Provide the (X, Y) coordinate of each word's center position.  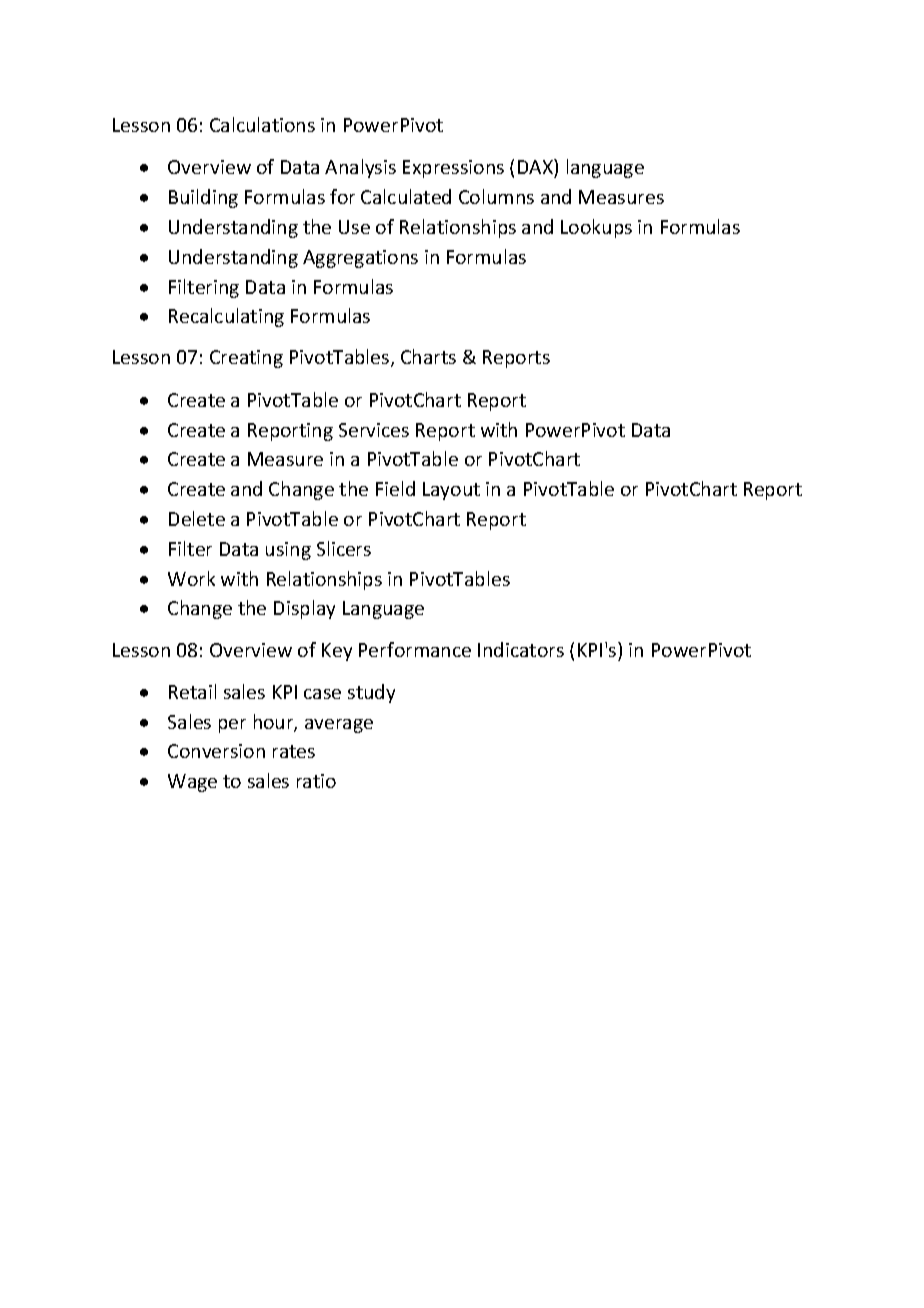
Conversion (216, 751)
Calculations (262, 124)
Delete (197, 518)
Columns (496, 196)
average (339, 726)
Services (374, 430)
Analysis (360, 168)
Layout (451, 491)
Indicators (521, 649)
